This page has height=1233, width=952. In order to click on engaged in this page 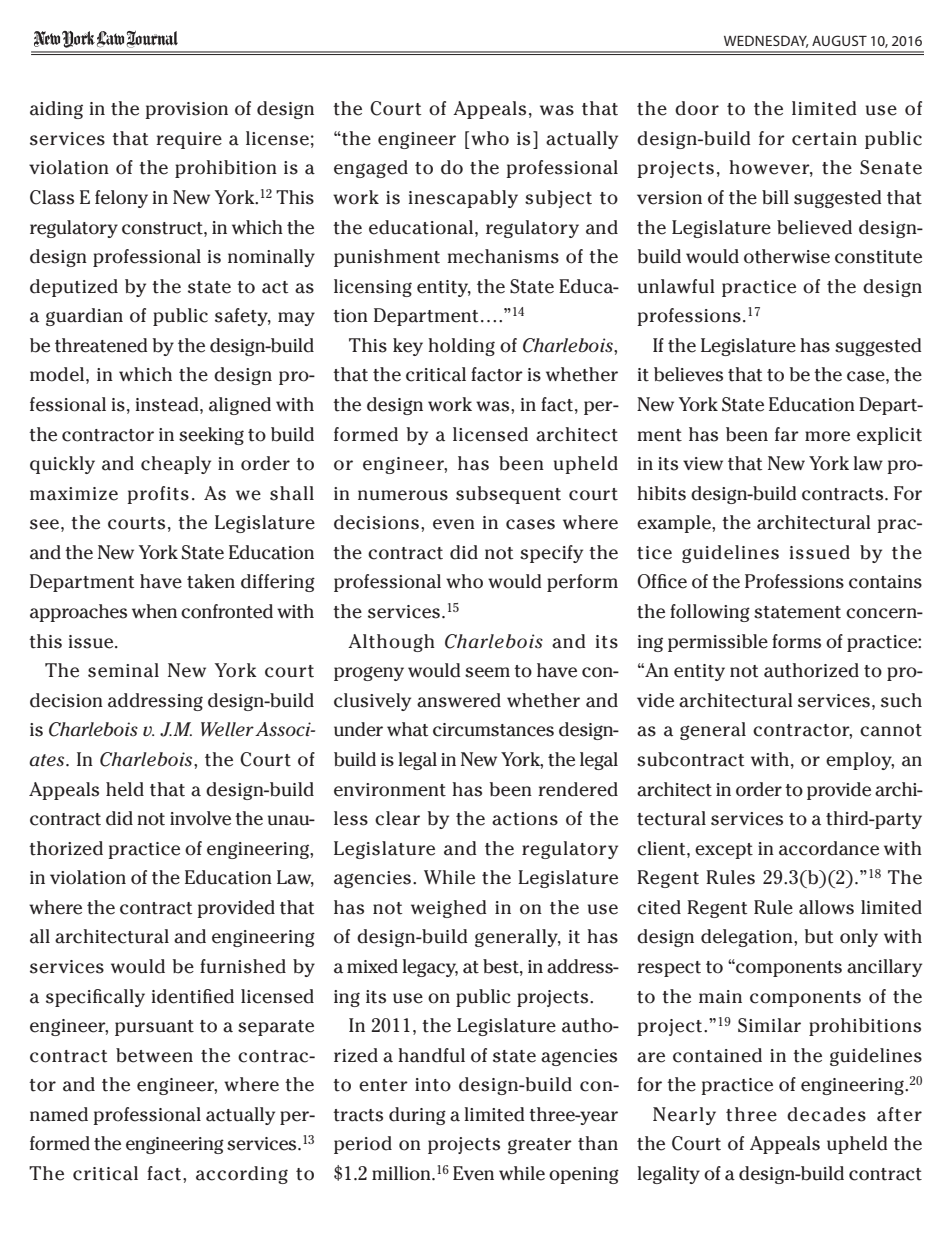, I will do `click(371, 169)`.
